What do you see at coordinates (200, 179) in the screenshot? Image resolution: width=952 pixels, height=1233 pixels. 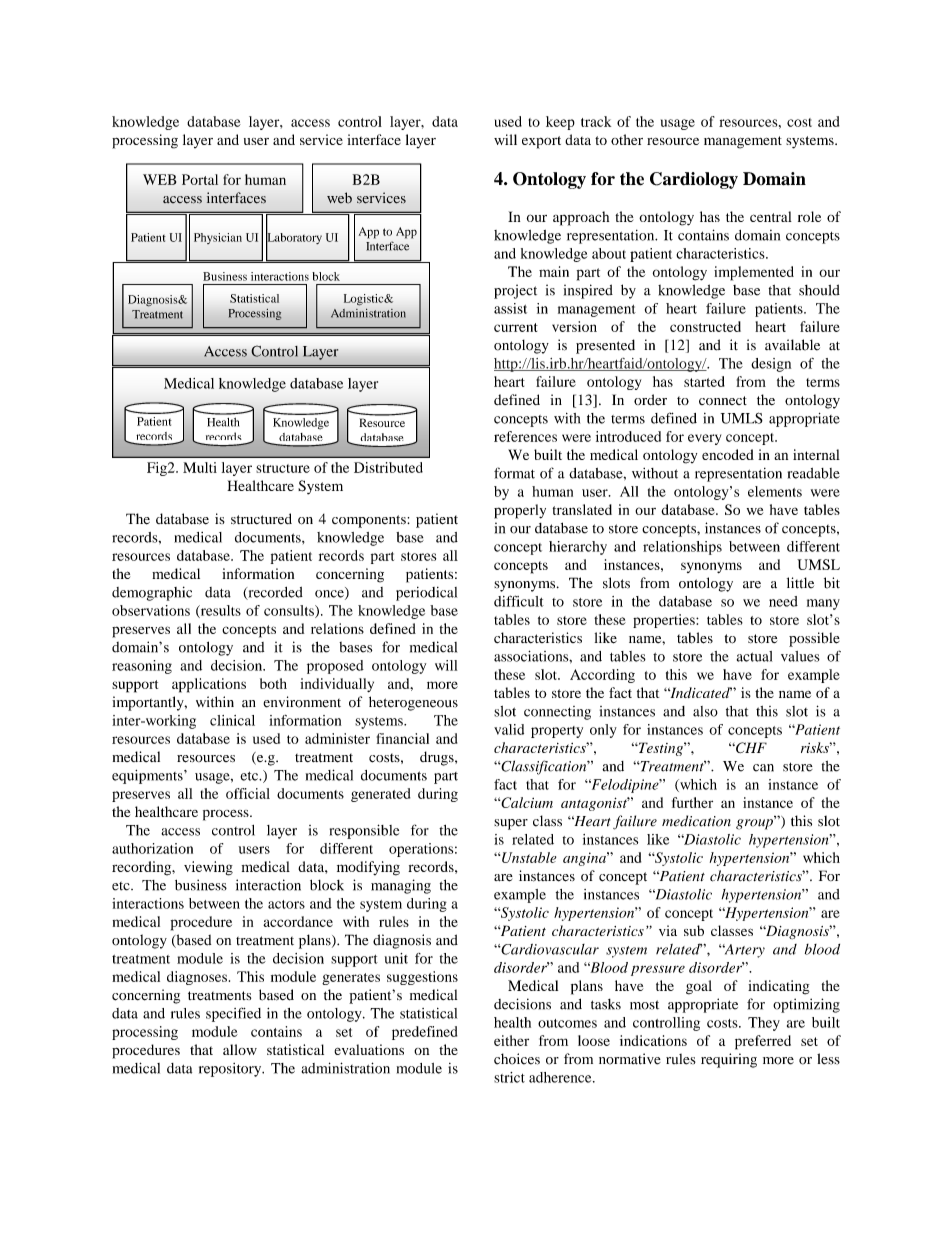 I see `Portal` at bounding box center [200, 179].
